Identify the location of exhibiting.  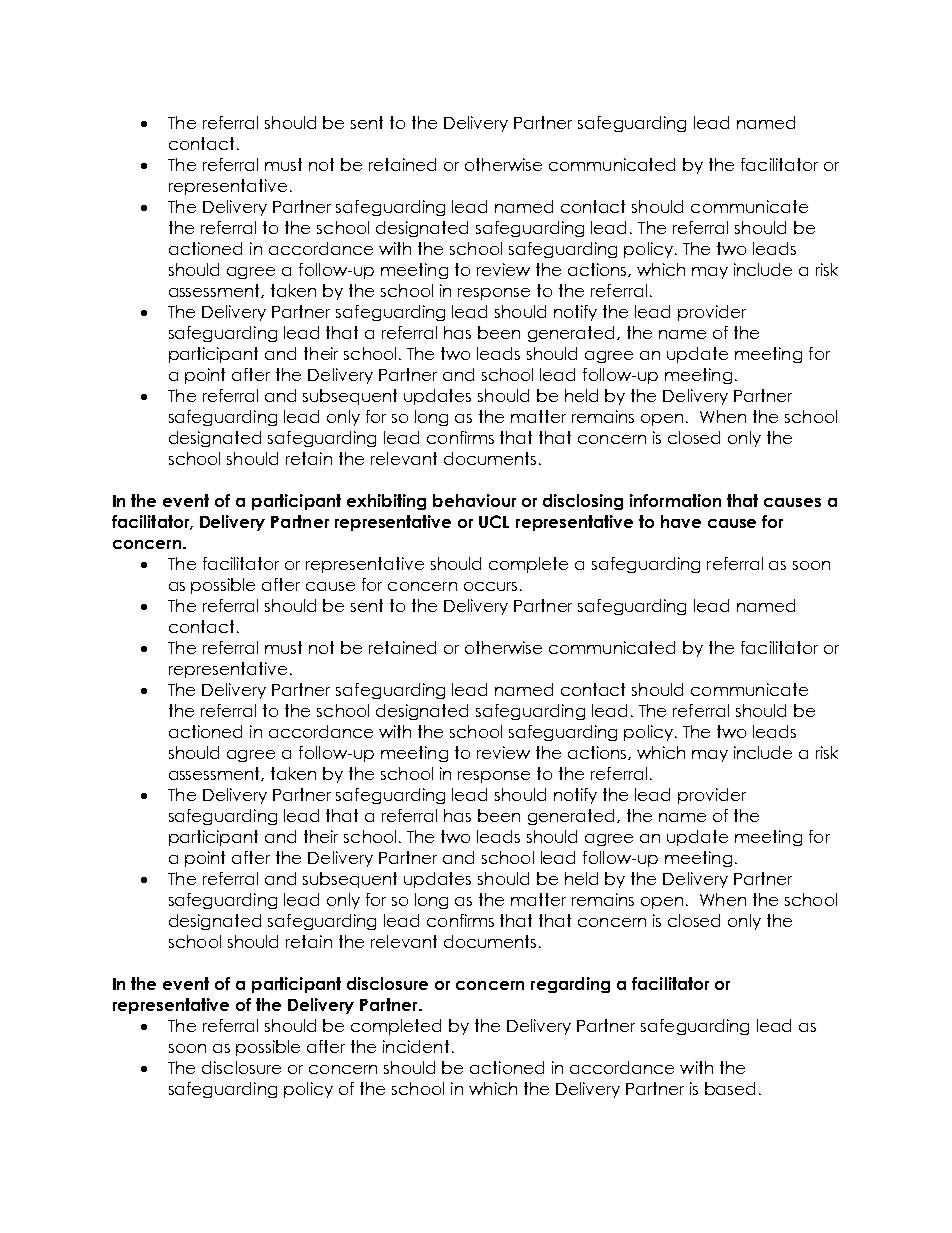
(386, 502).
